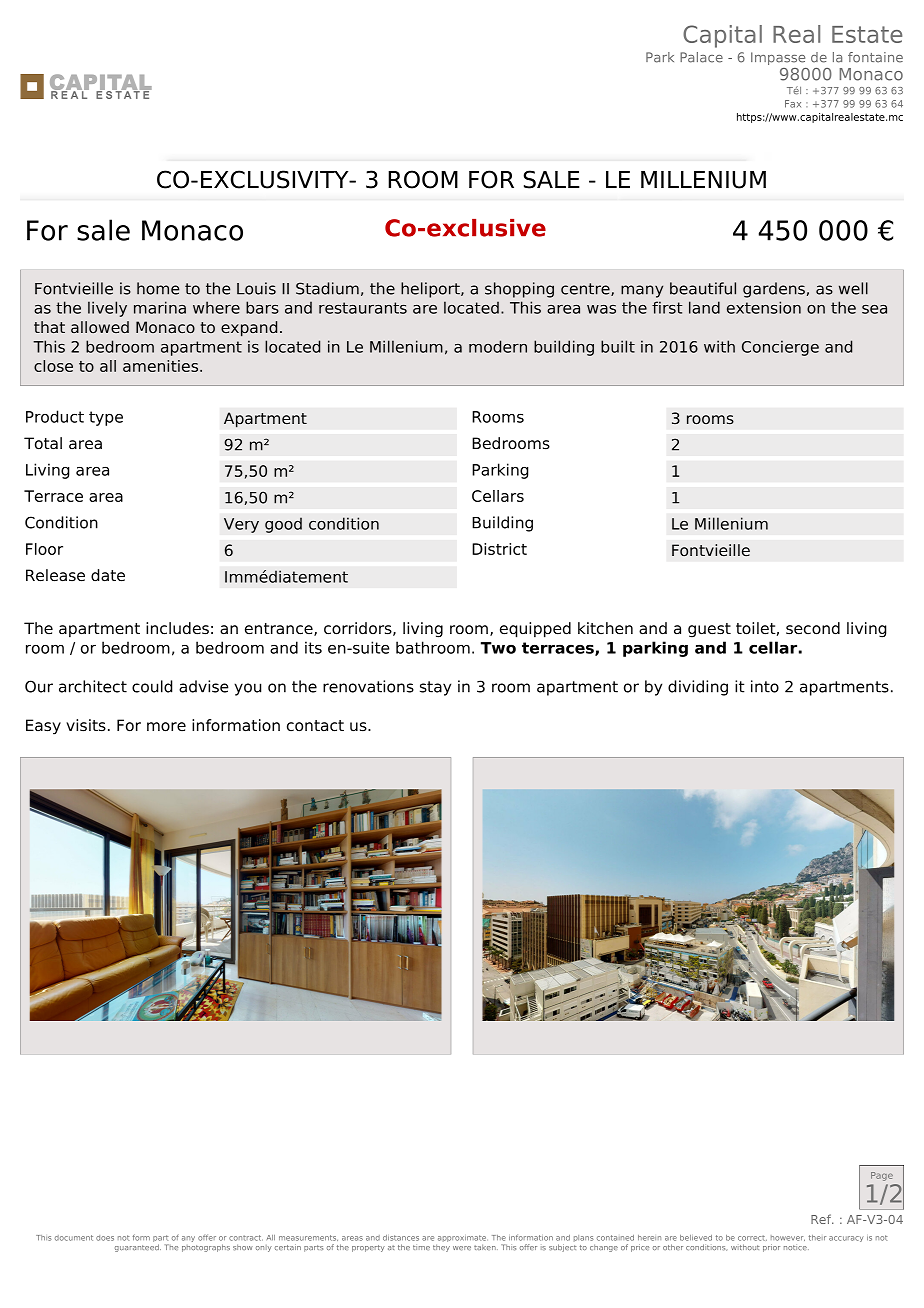 Image resolution: width=924 pixels, height=1308 pixels. Describe the element at coordinates (793, 104) in the screenshot. I see `Fax` at that location.
